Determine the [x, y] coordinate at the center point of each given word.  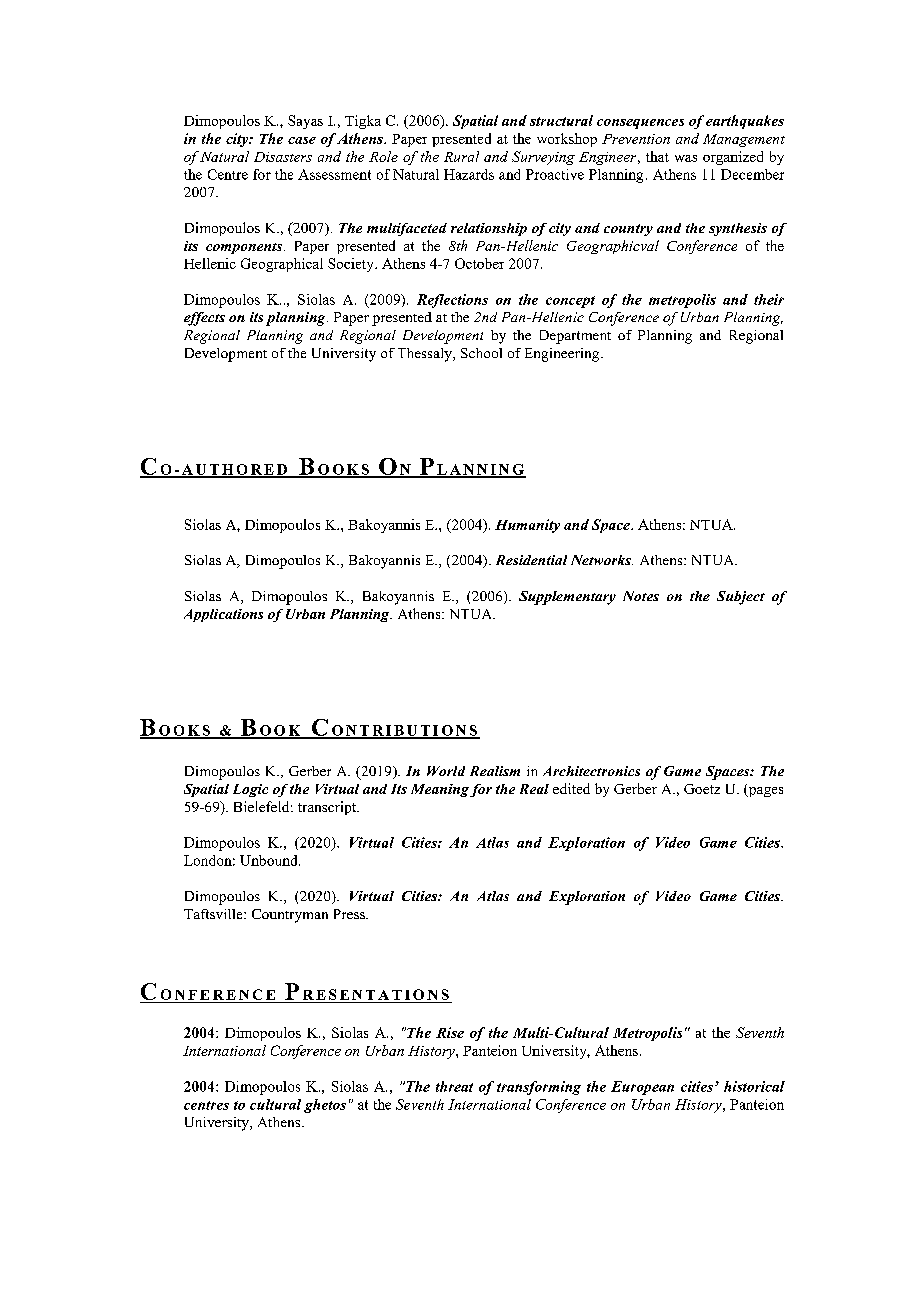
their [769, 299]
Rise [450, 1032]
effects [204, 319]
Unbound [270, 860]
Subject [741, 598]
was [686, 158]
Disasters [283, 157]
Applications [223, 615]
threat [454, 1086]
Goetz [702, 789]
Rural [461, 156]
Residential [531, 560]
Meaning [440, 790]
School [481, 353]
